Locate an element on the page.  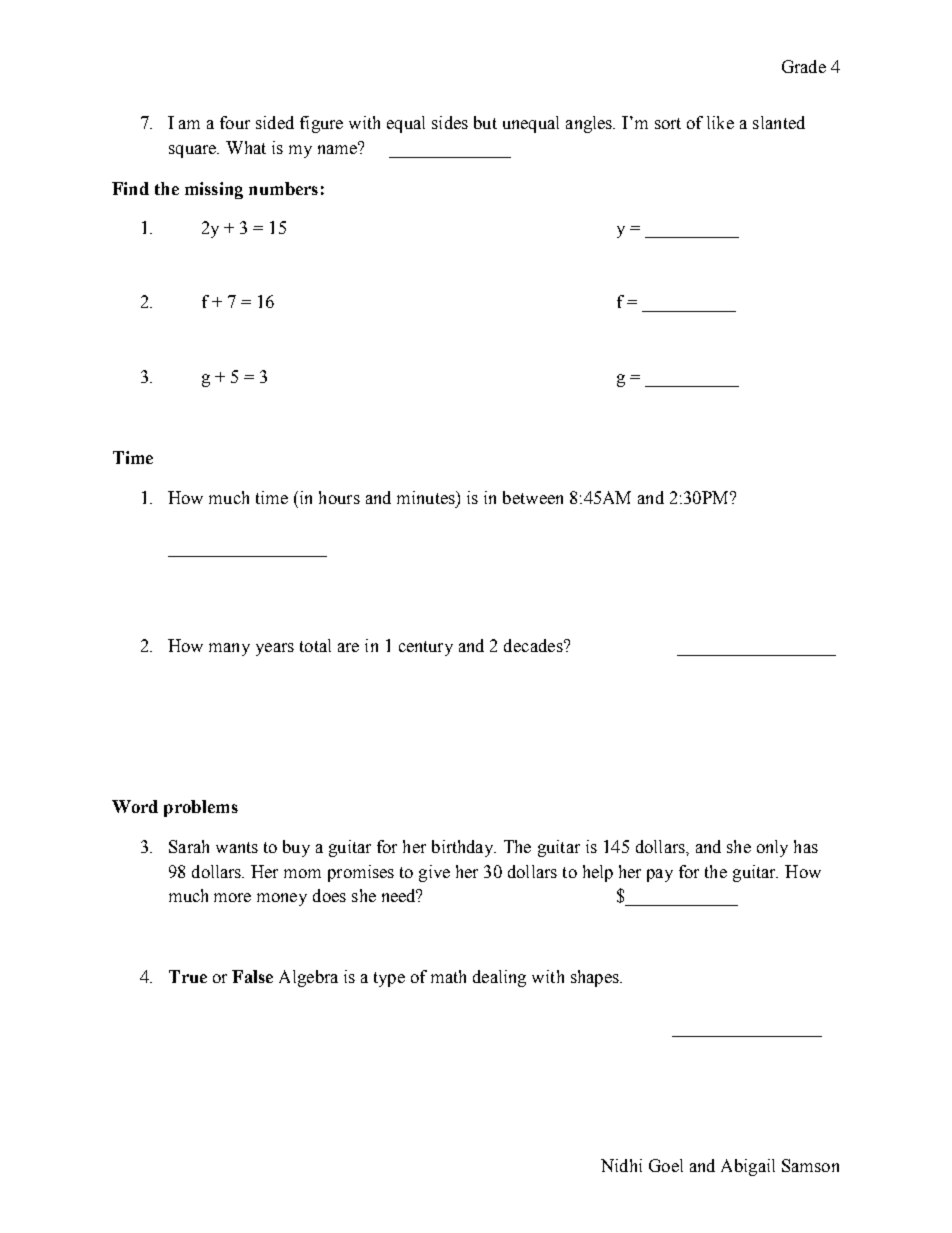
four is located at coordinates (235, 122).
